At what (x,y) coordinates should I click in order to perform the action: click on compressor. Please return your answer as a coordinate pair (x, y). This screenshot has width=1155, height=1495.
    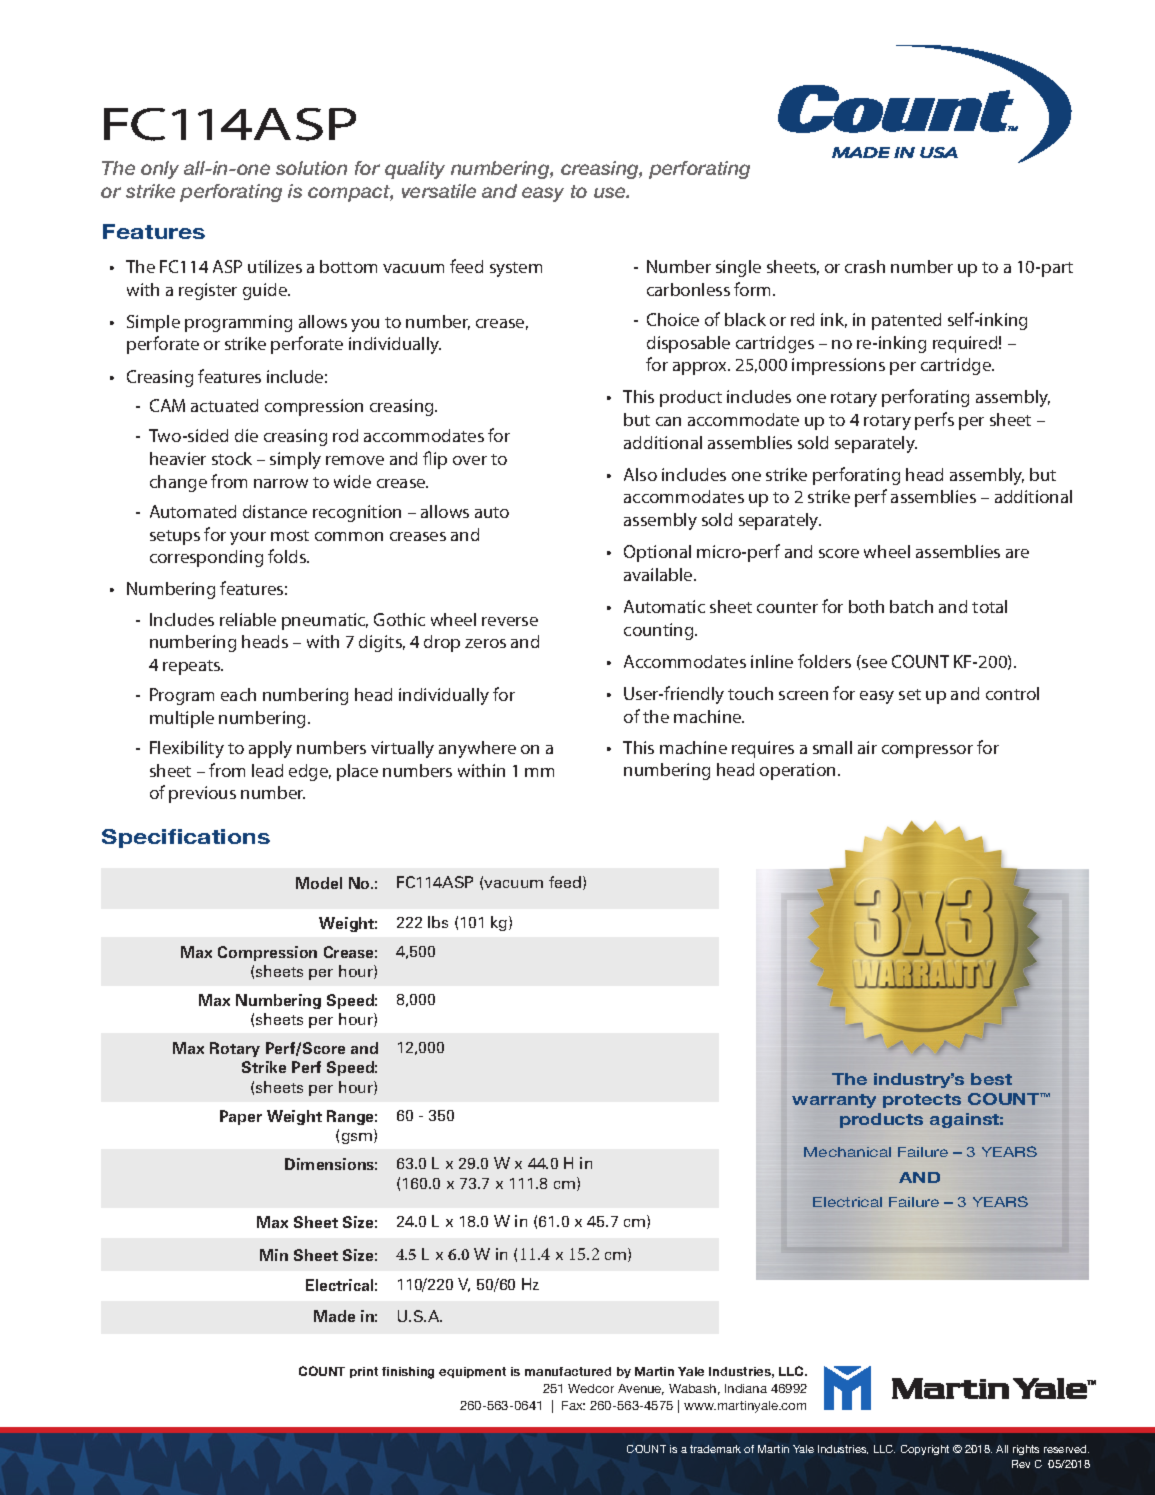
    Looking at the image, I should click on (927, 751).
